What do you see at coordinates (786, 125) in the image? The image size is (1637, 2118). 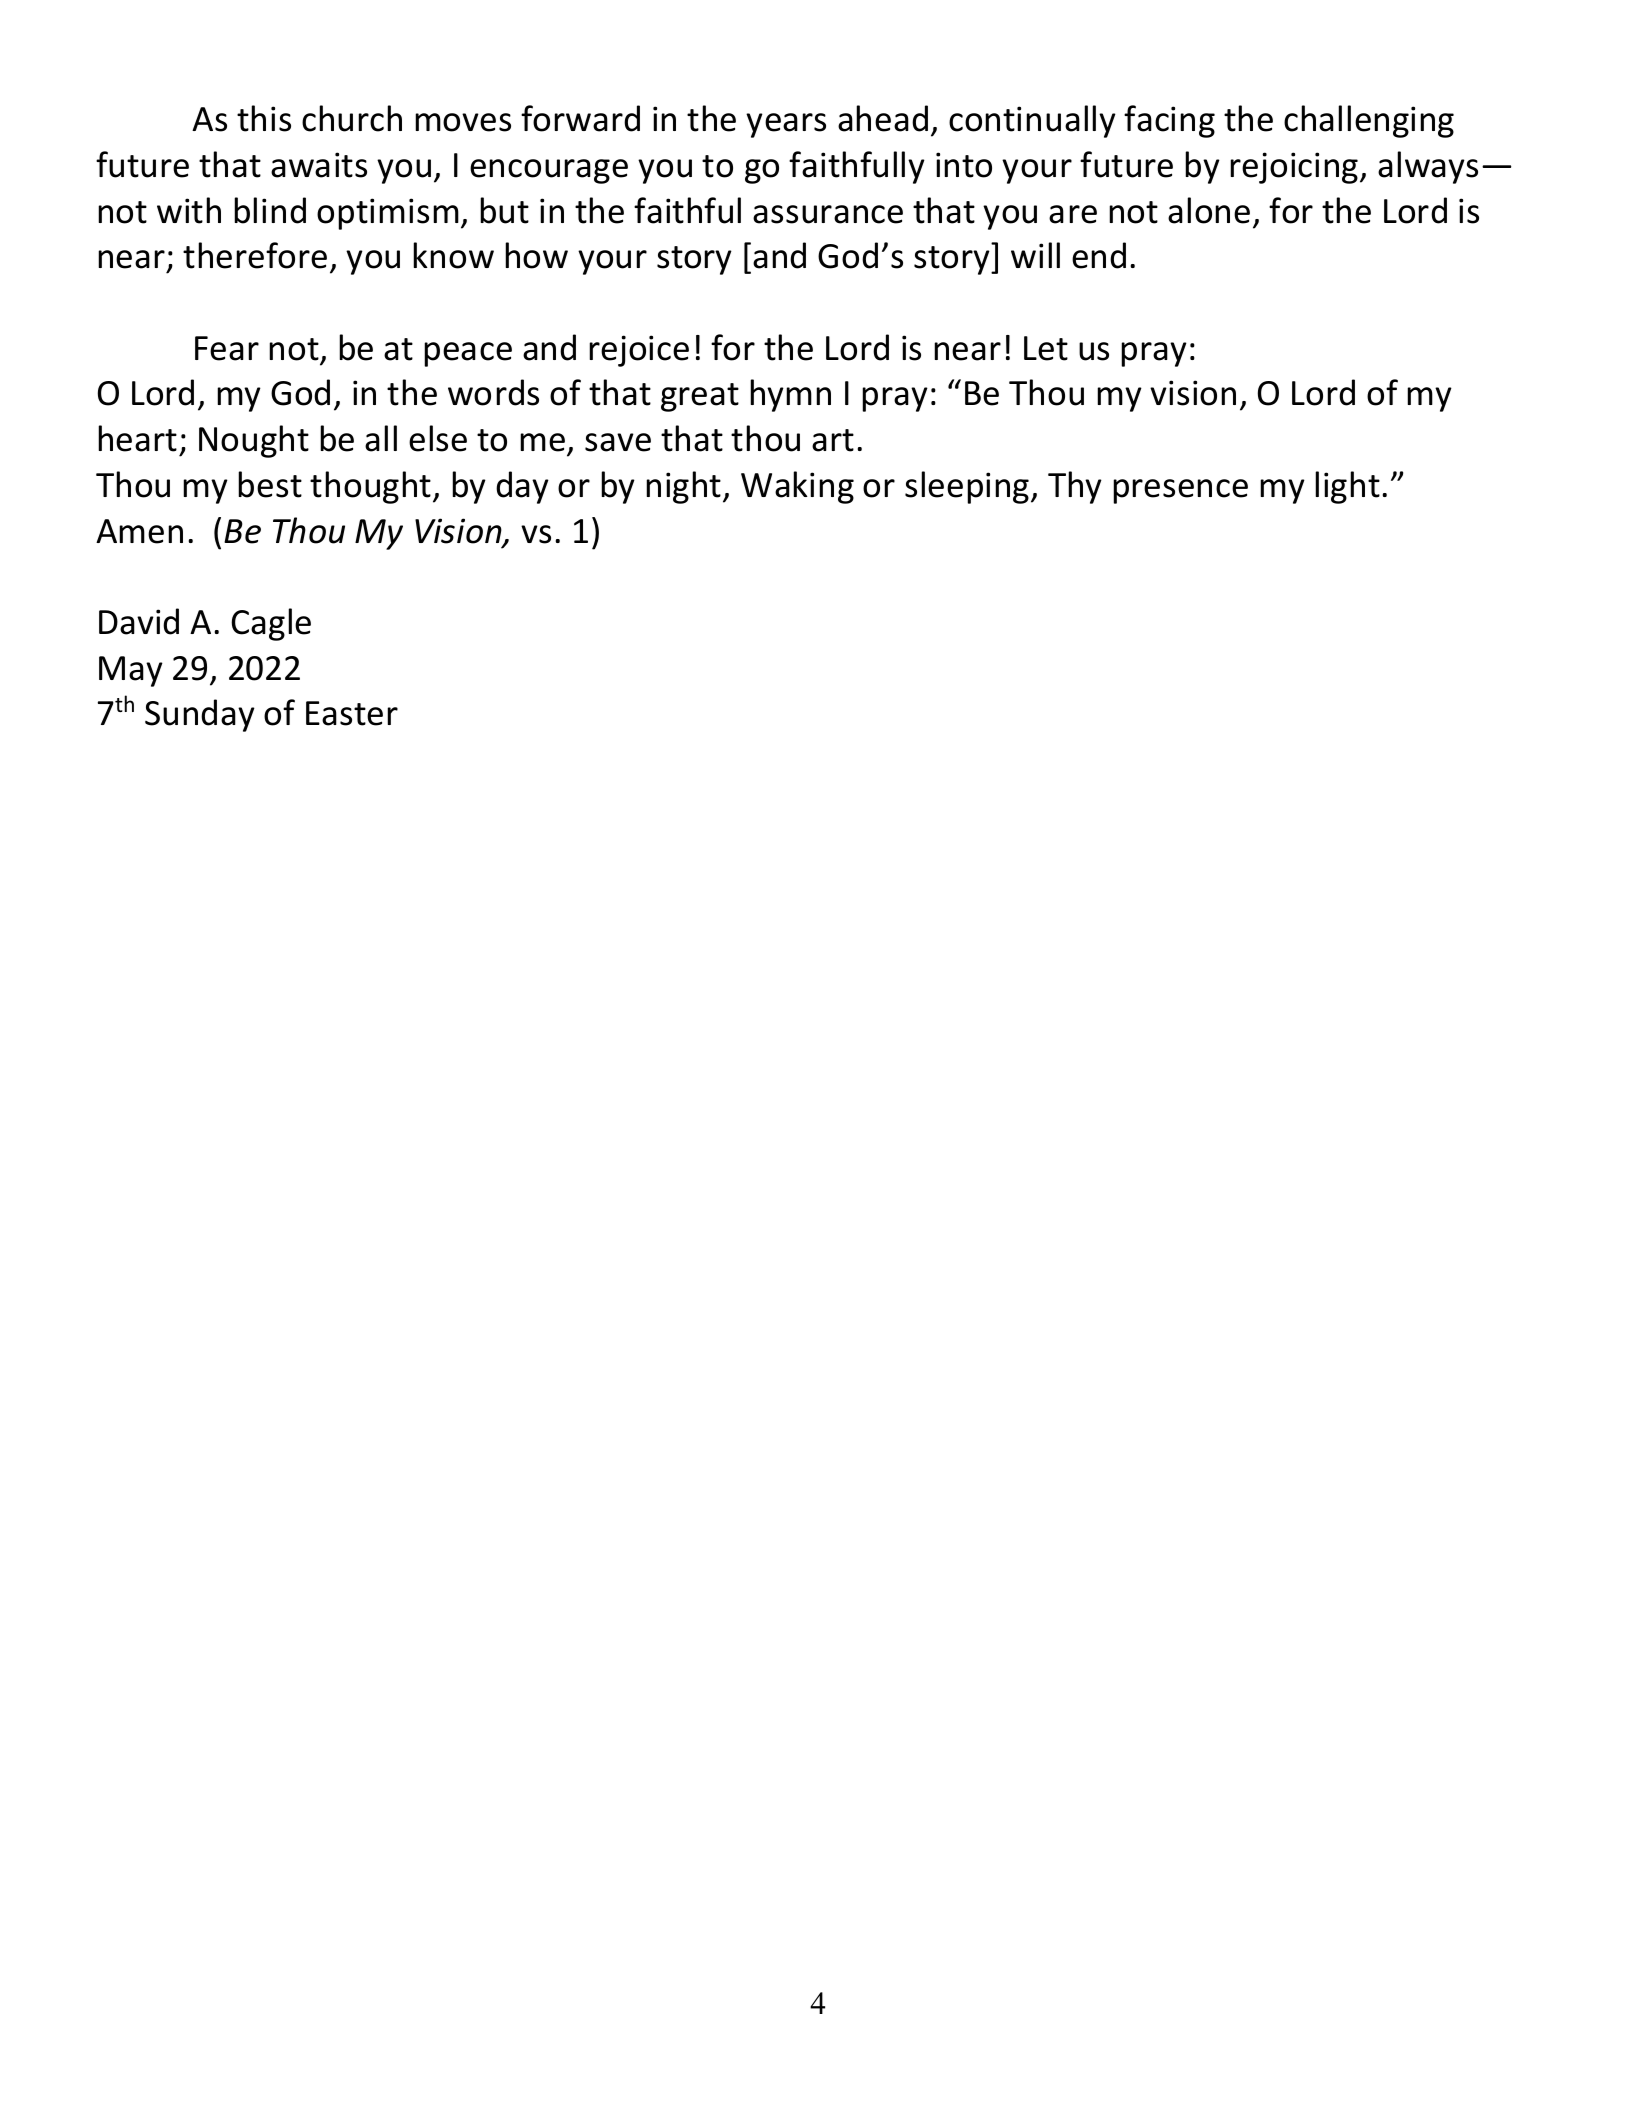 I see `years` at bounding box center [786, 125].
